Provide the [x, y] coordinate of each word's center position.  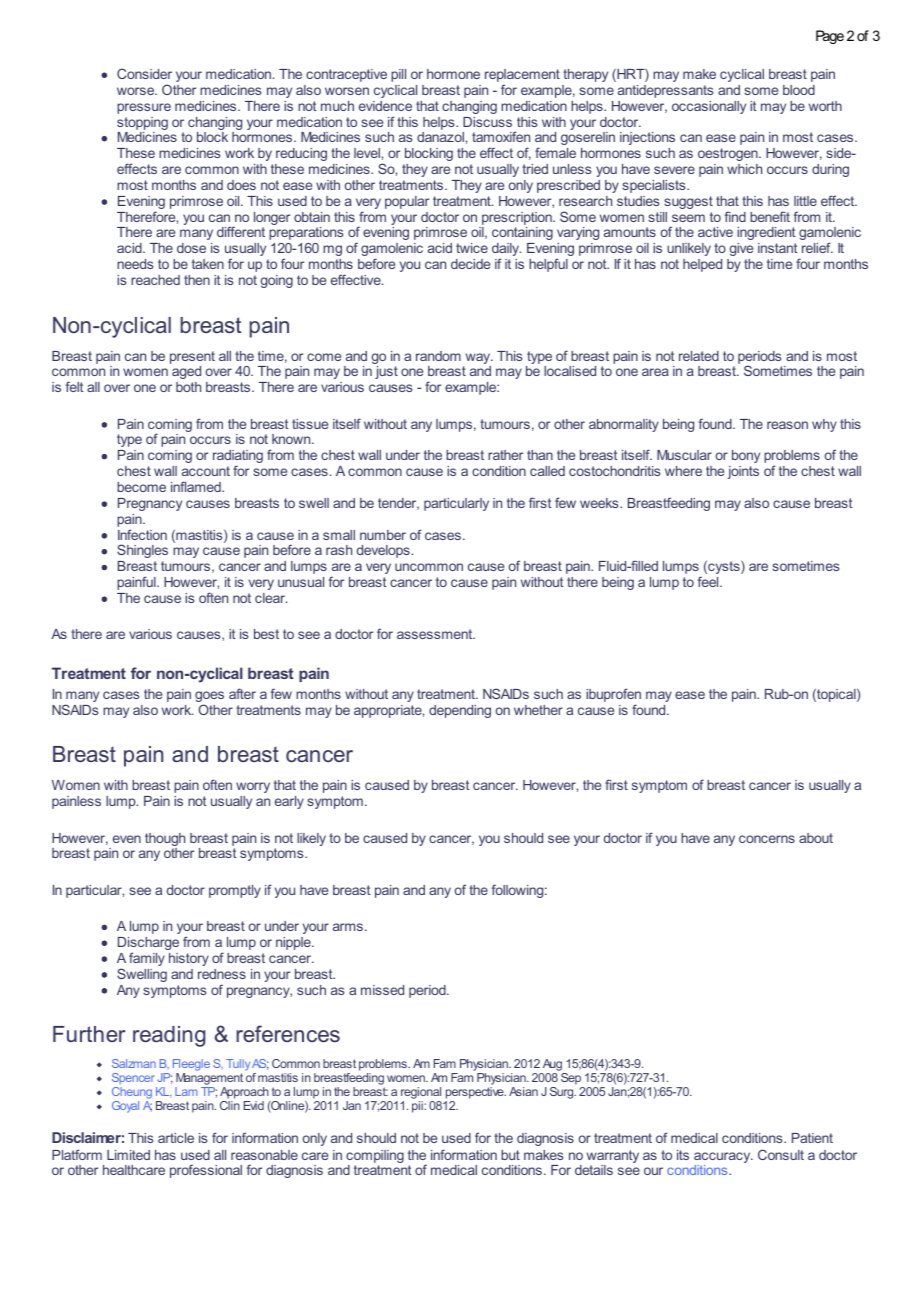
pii [418, 1107]
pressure [144, 108]
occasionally [709, 107]
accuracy [723, 1157]
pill [398, 75]
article [176, 1138]
